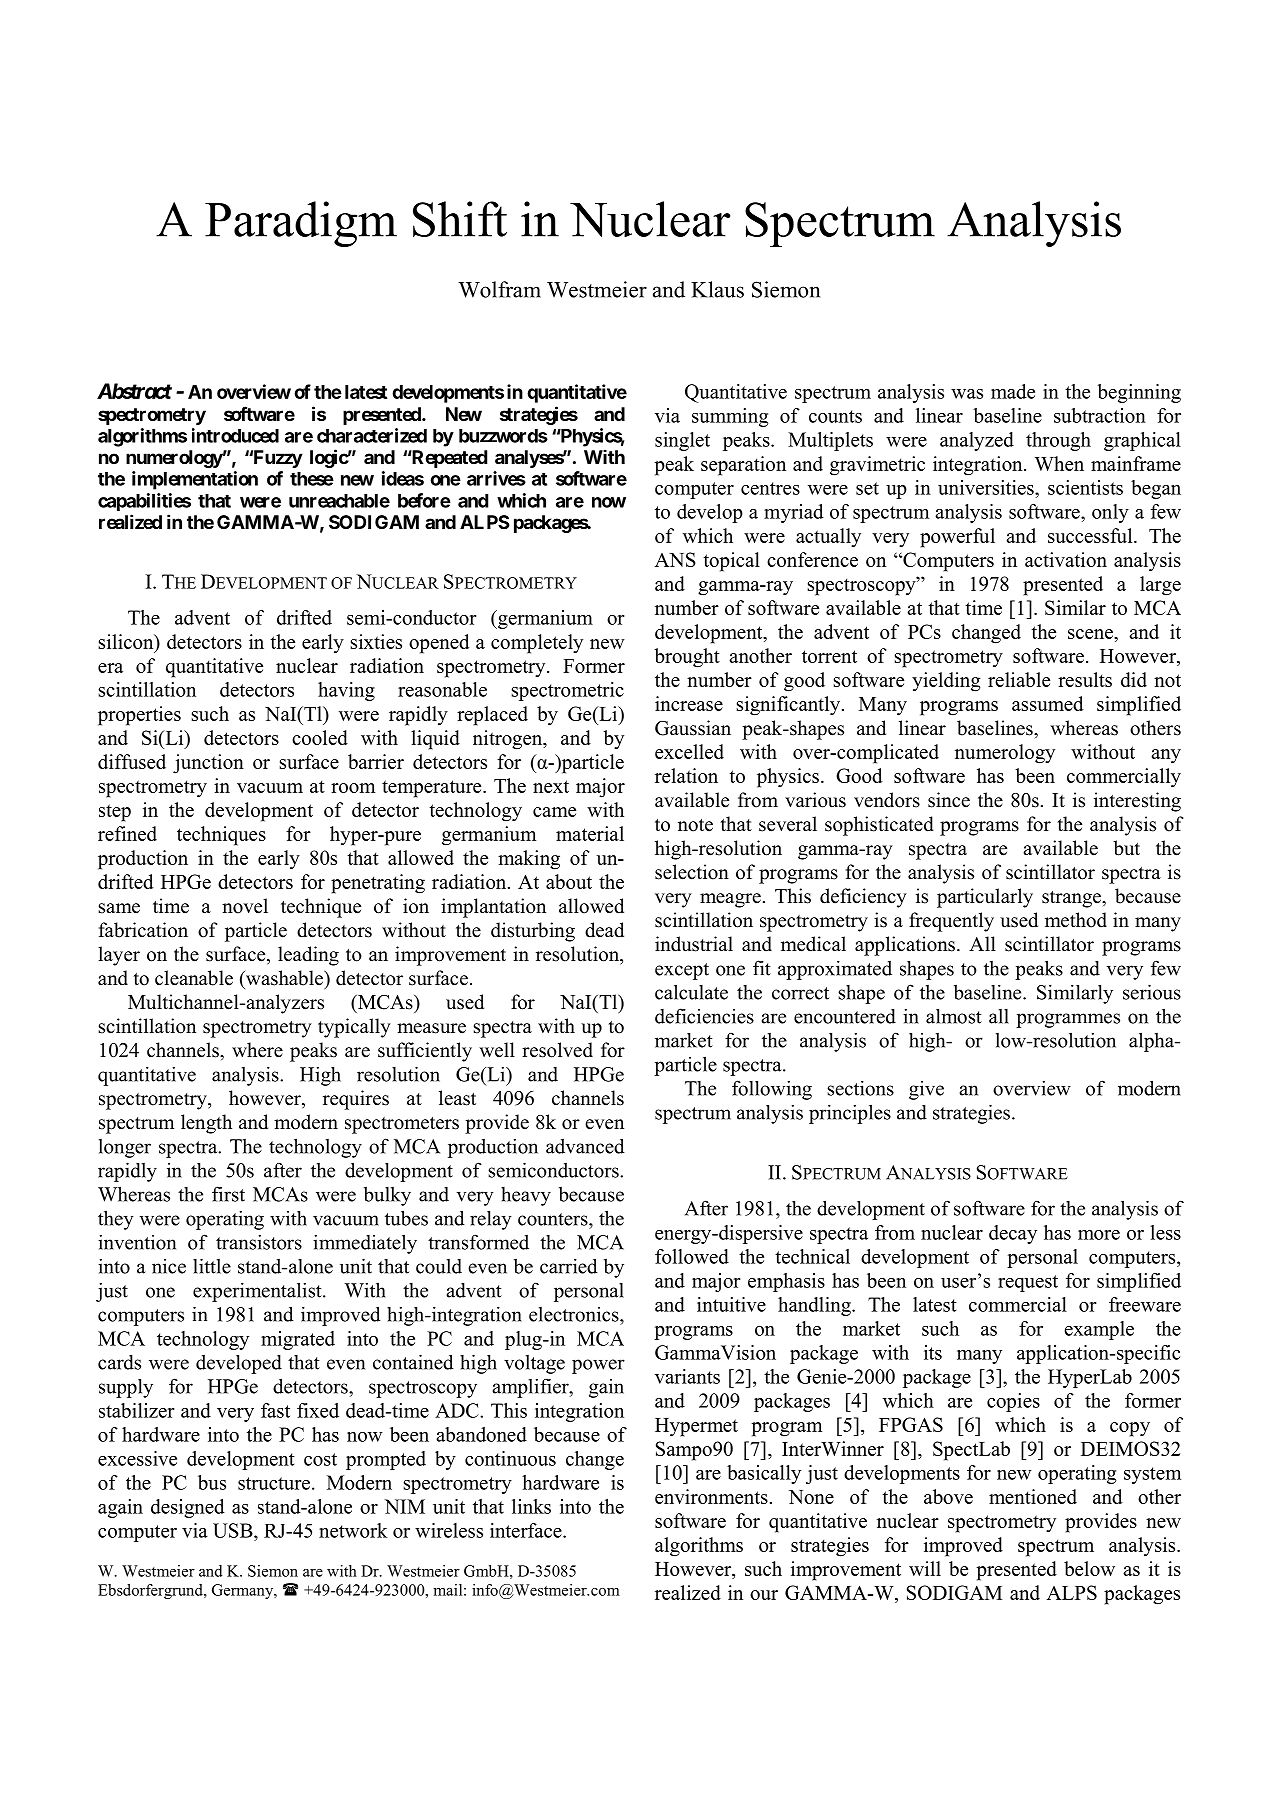  Describe the element at coordinates (711, 1496) in the screenshot. I see `environments` at that location.
